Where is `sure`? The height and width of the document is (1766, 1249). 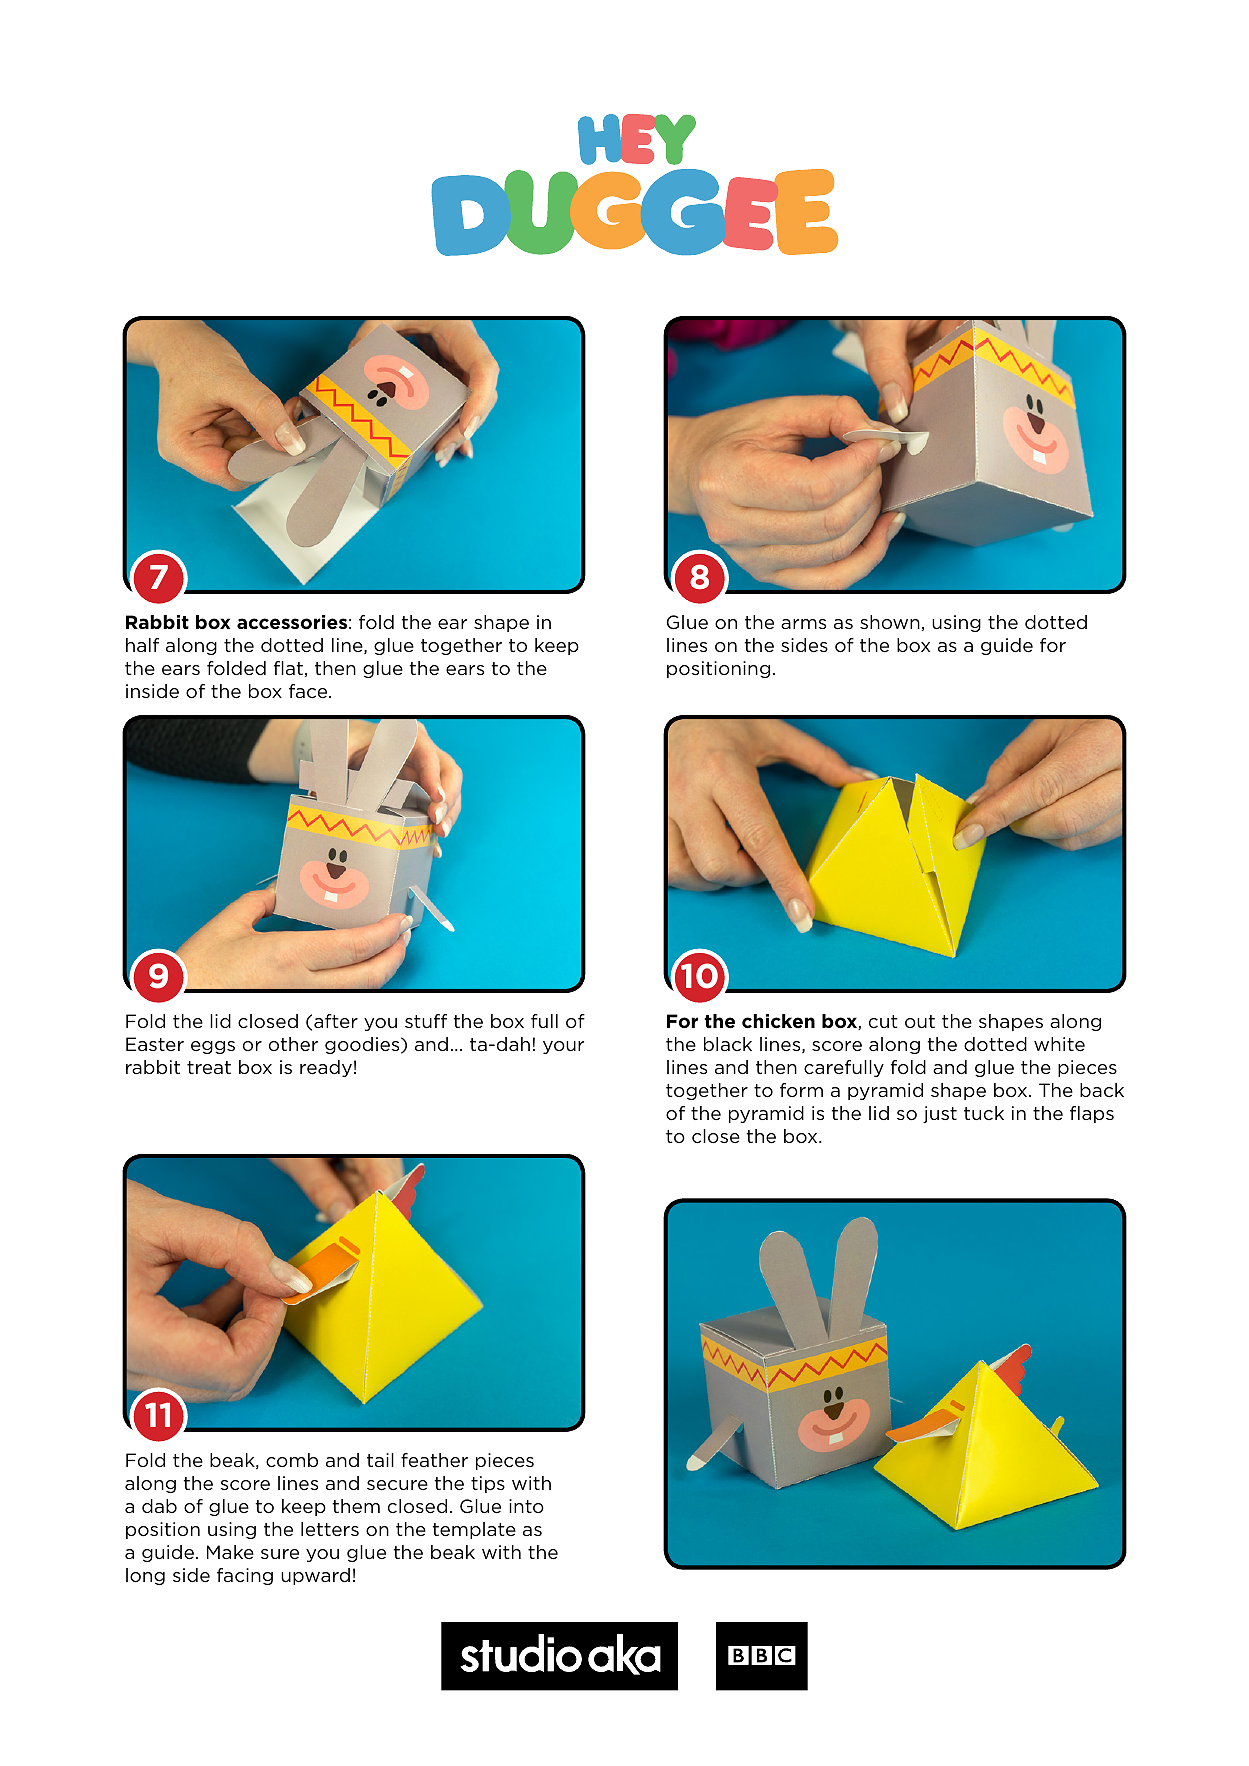
sure is located at coordinates (280, 1554).
